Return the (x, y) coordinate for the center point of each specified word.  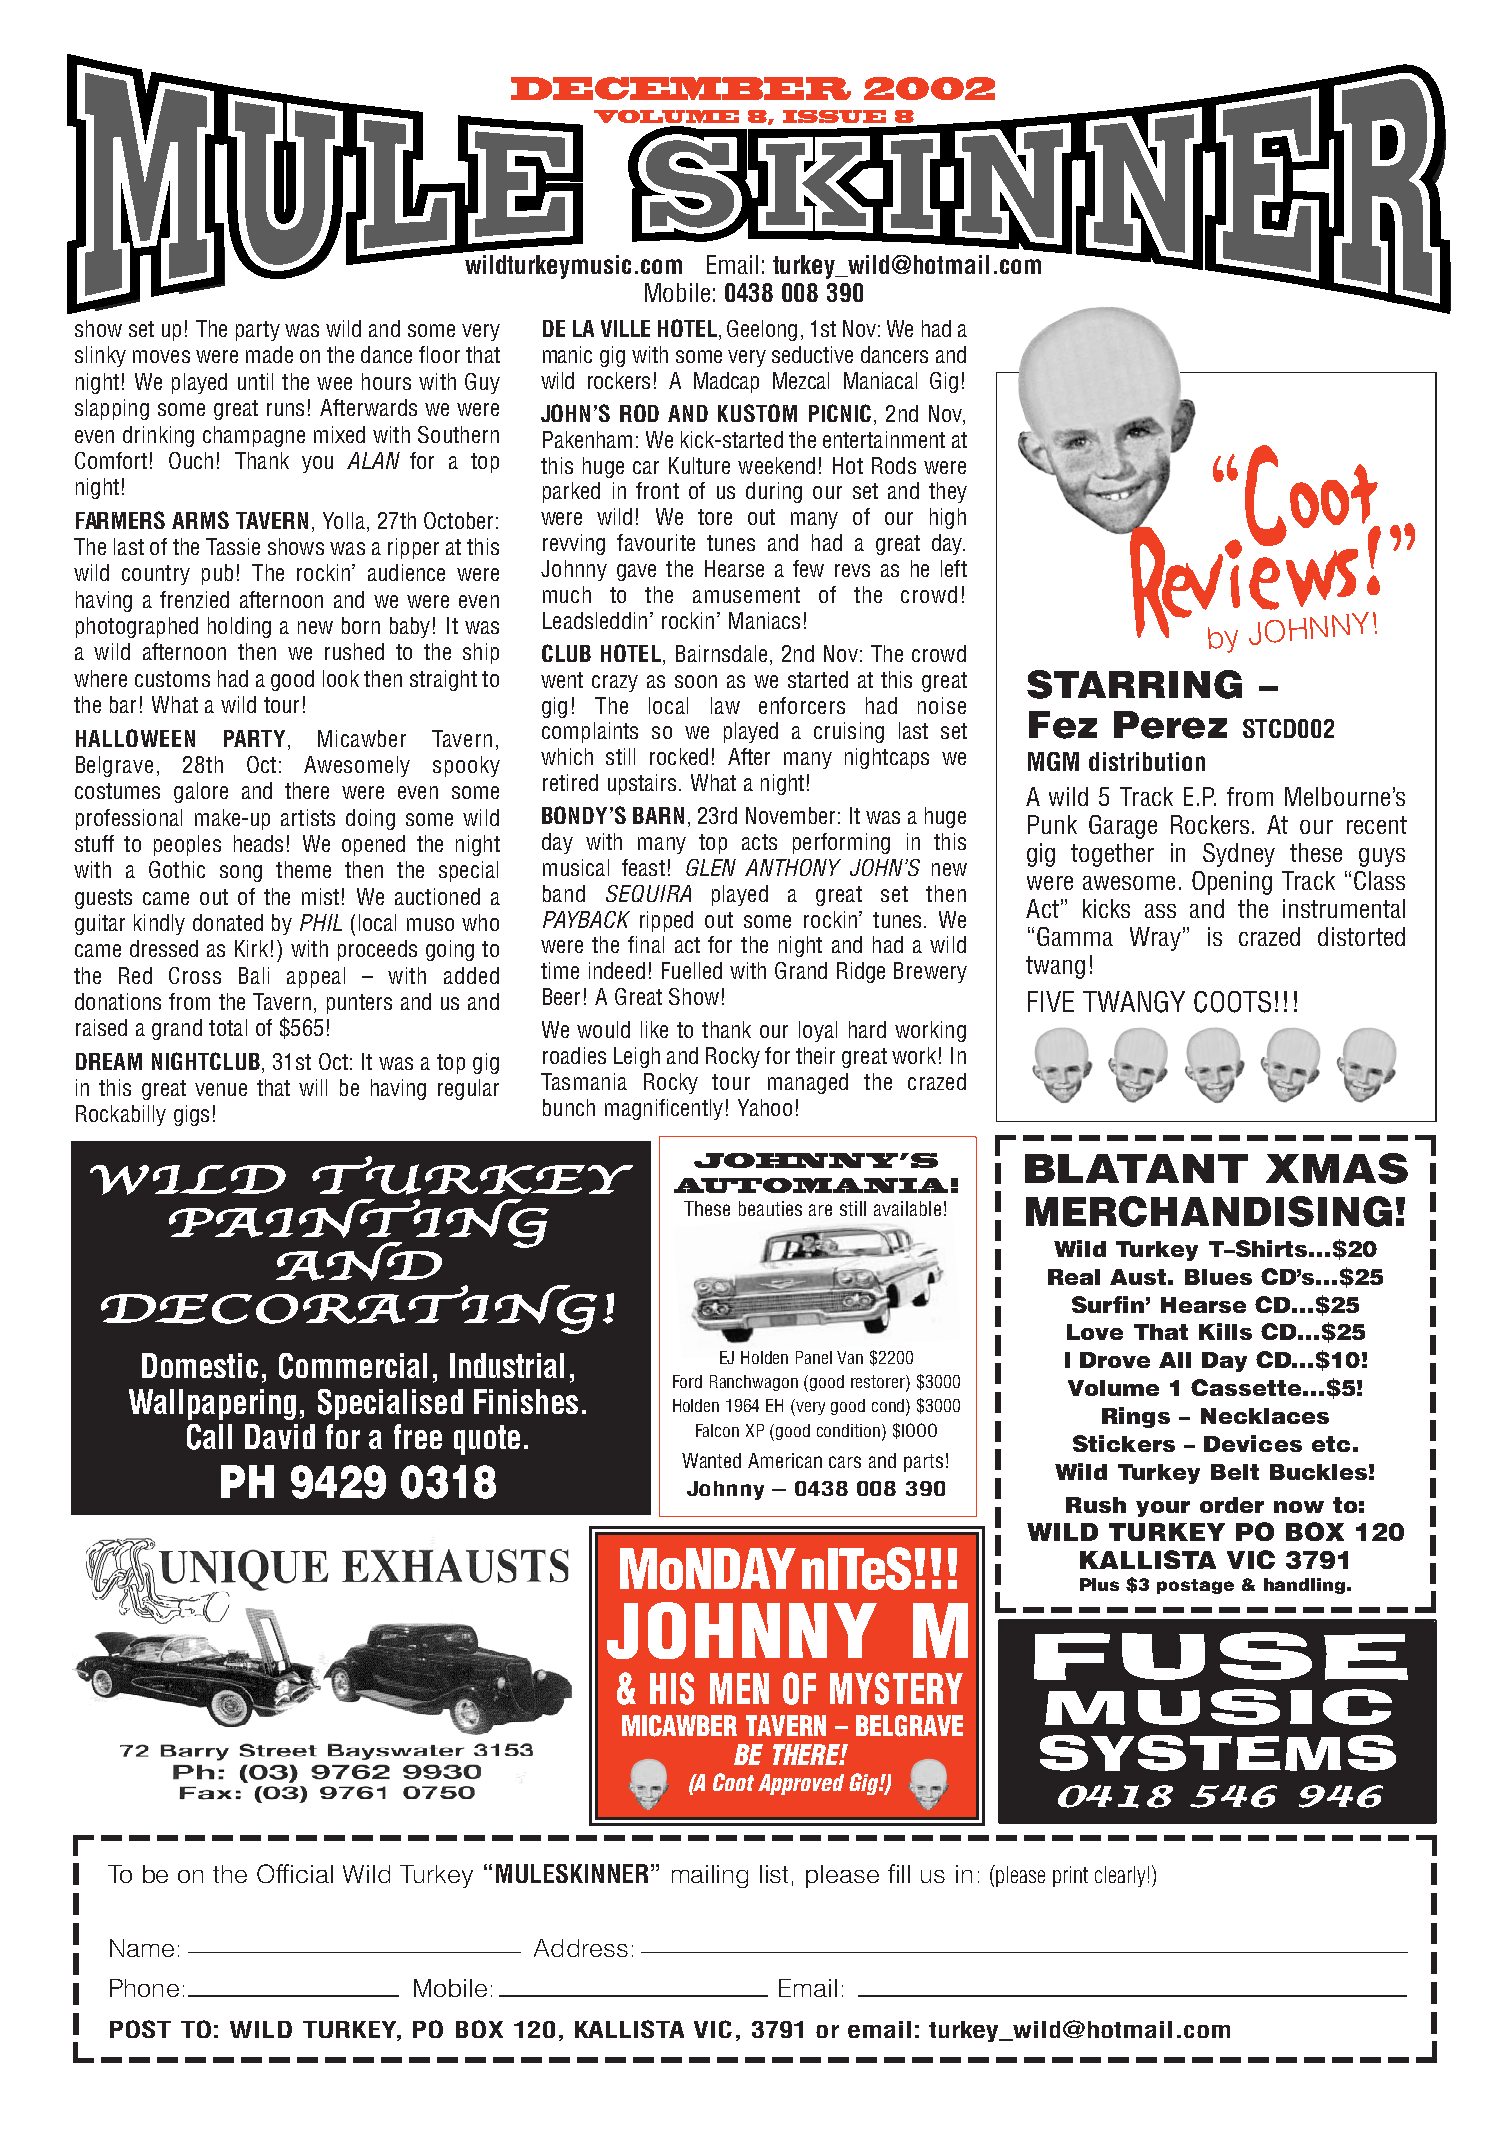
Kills (1225, 1331)
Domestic (200, 1365)
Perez (1170, 725)
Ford (687, 1381)
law (725, 705)
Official (295, 1873)
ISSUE (834, 116)
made (269, 354)
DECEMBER (681, 88)
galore (201, 792)
